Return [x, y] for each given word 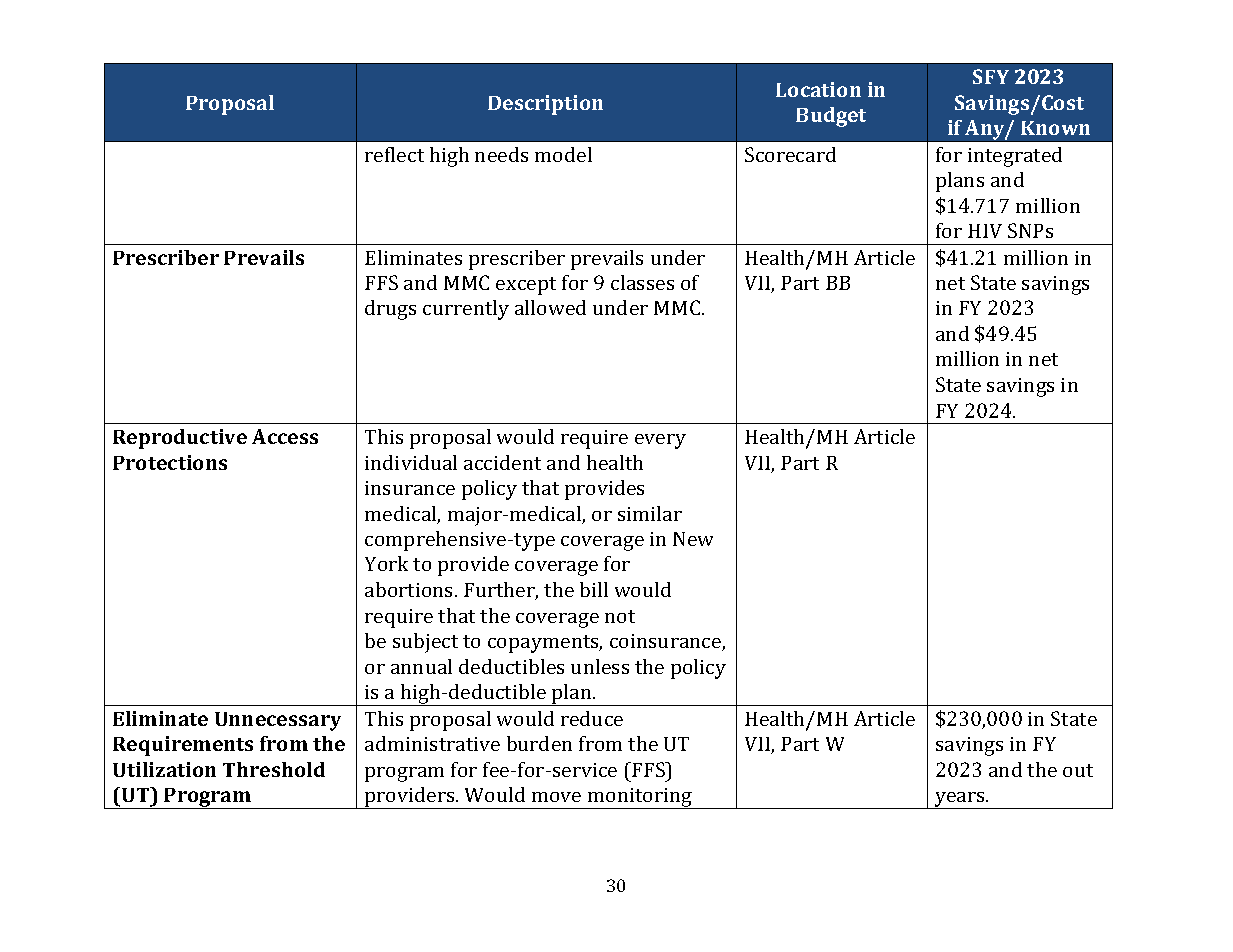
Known [1055, 128]
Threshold [274, 769]
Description [545, 105]
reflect [394, 154]
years [960, 800]
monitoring [640, 798]
